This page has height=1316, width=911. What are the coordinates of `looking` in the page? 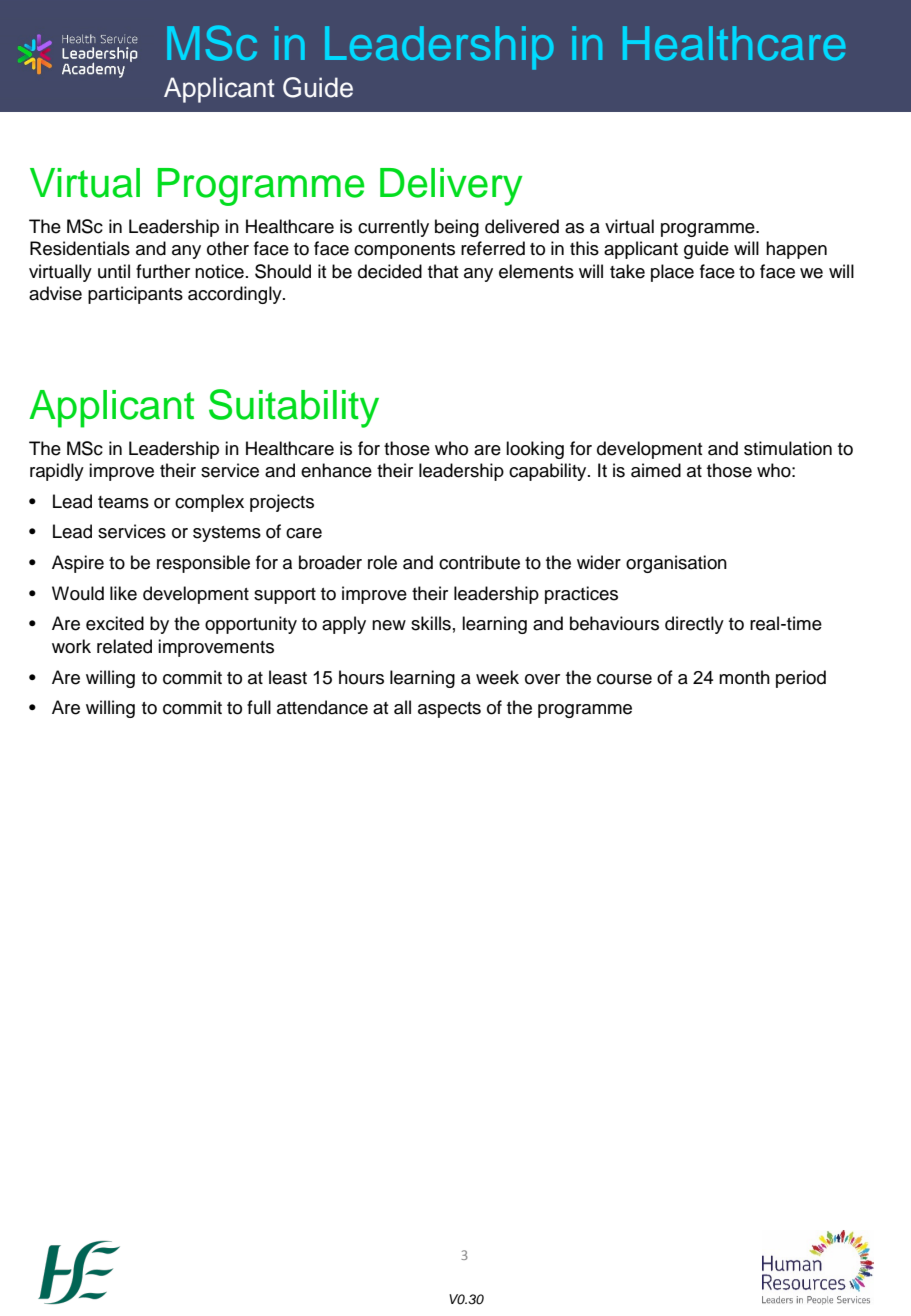 It's located at (535, 450).
